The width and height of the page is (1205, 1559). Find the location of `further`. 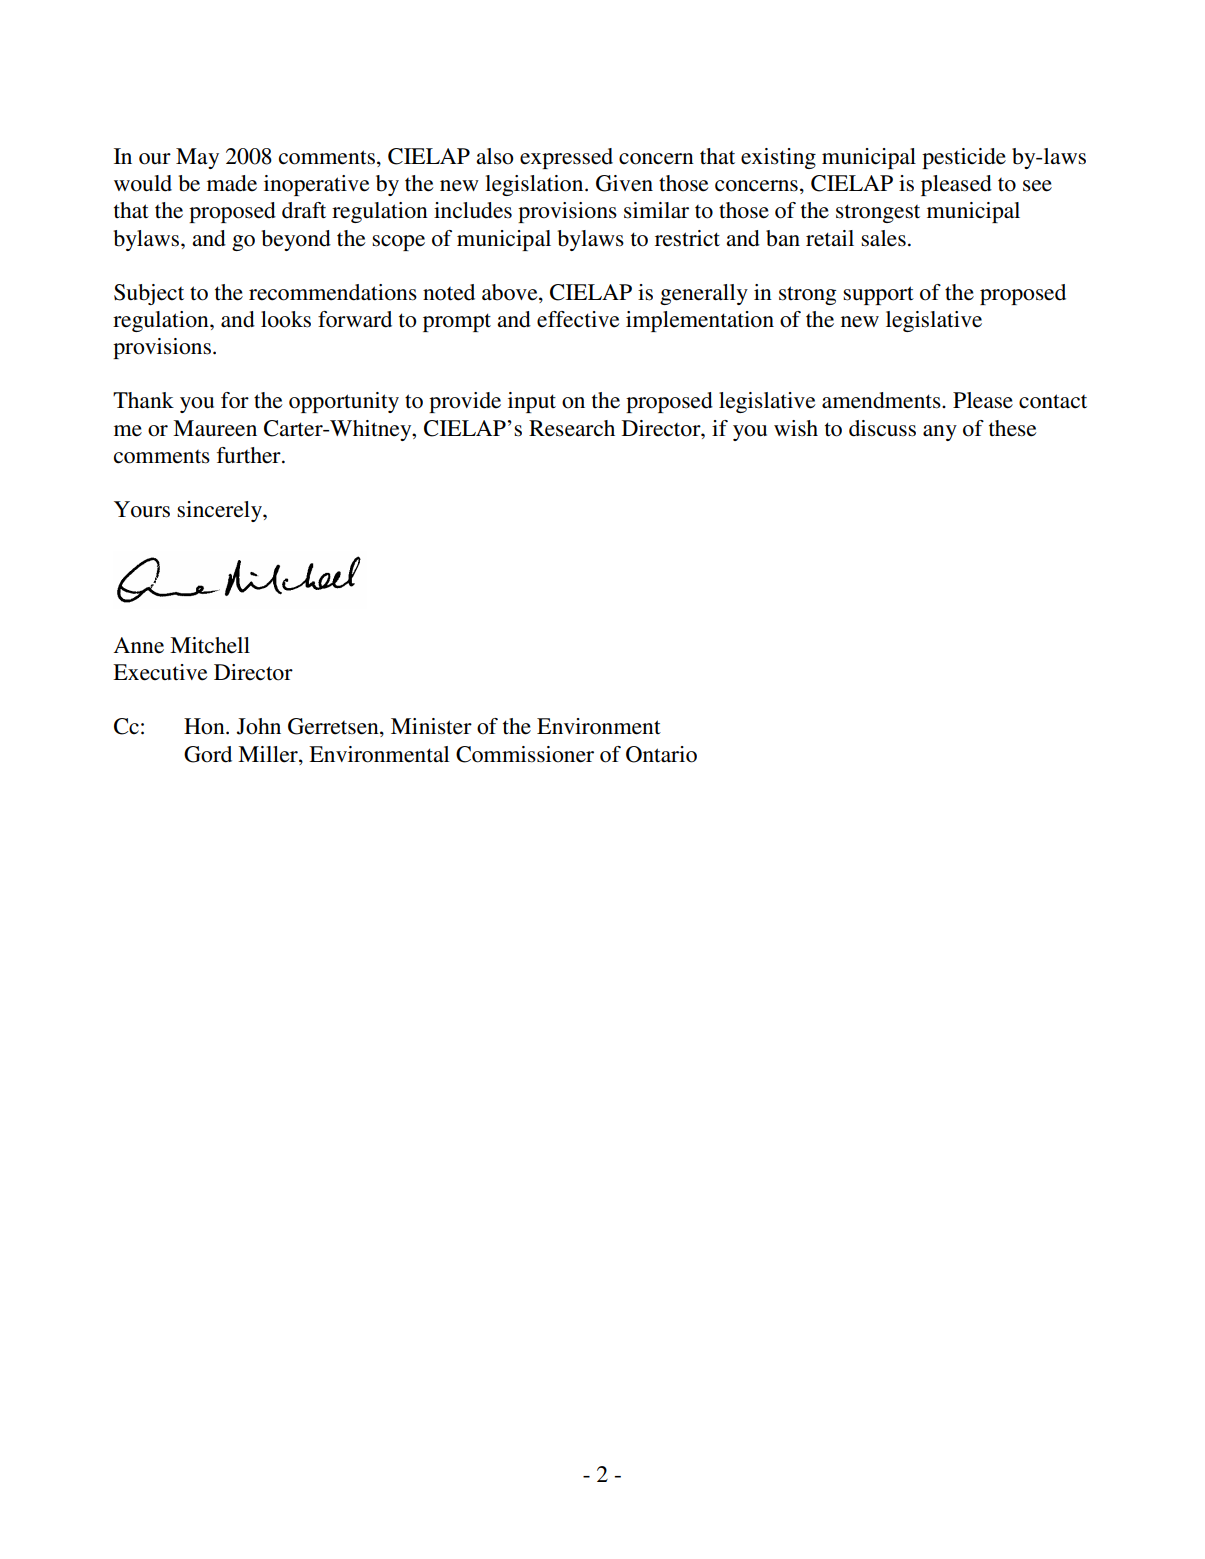

further is located at coordinates (250, 455).
